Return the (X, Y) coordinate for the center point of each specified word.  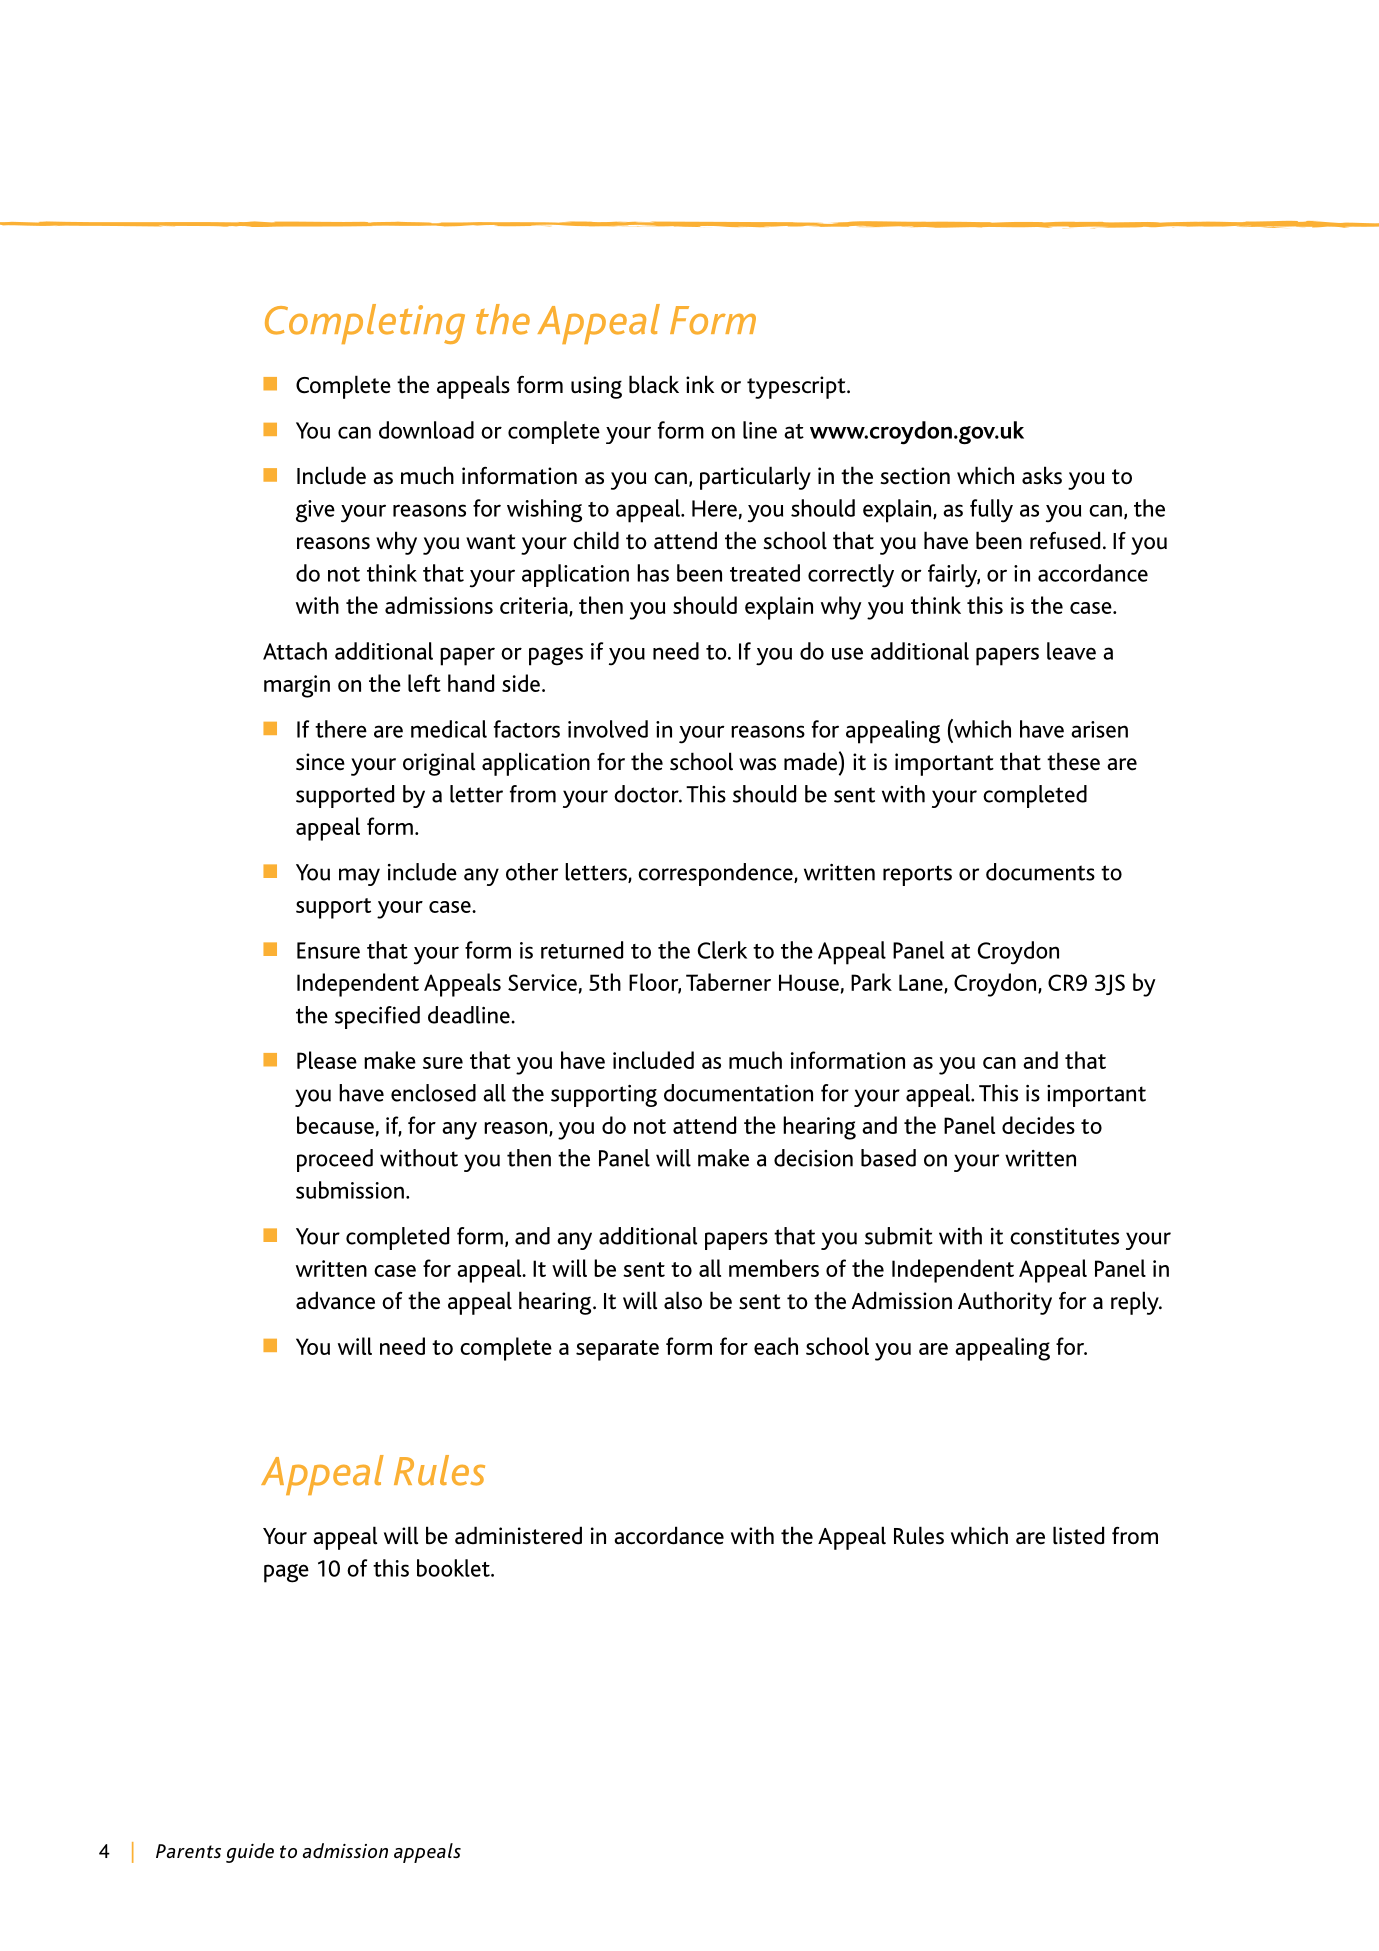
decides (1038, 1125)
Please (327, 1060)
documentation (738, 1093)
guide (250, 1853)
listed (1078, 1535)
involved (608, 729)
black (654, 384)
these (1073, 761)
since (320, 762)
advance (335, 1300)
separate (617, 1350)
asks (1042, 475)
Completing (365, 324)
